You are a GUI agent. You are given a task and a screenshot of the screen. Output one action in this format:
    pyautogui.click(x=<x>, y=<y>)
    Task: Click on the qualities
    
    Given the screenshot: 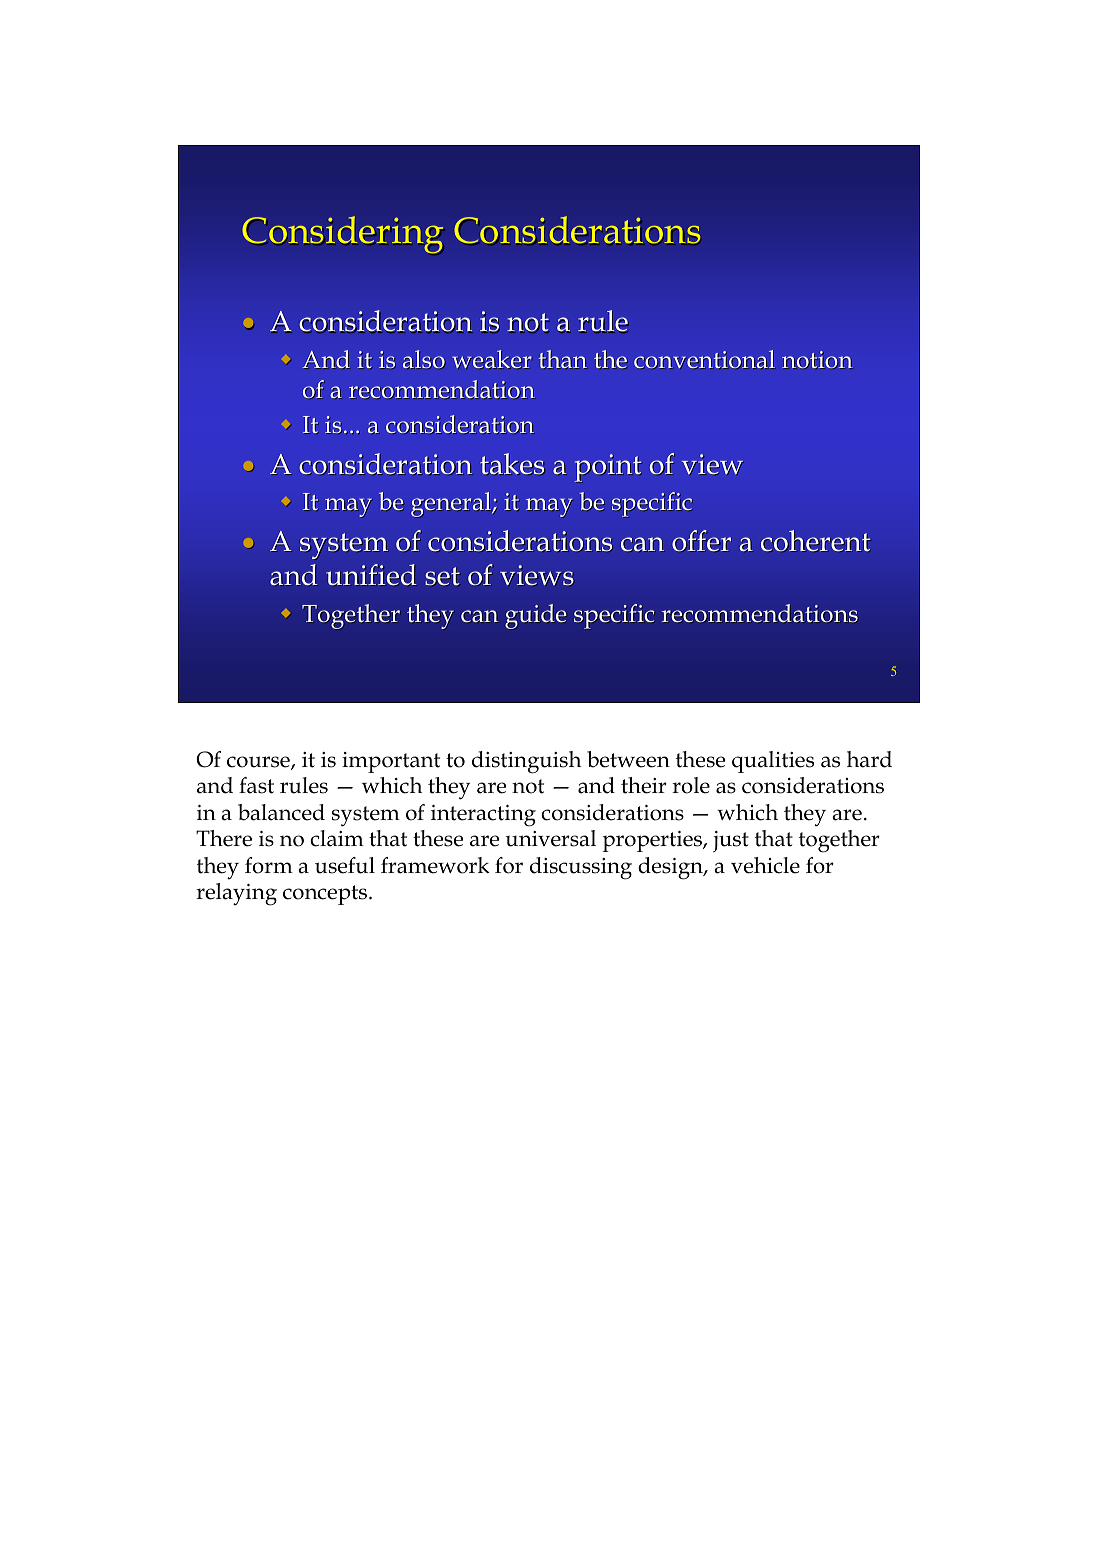 What is the action you would take?
    pyautogui.click(x=773, y=762)
